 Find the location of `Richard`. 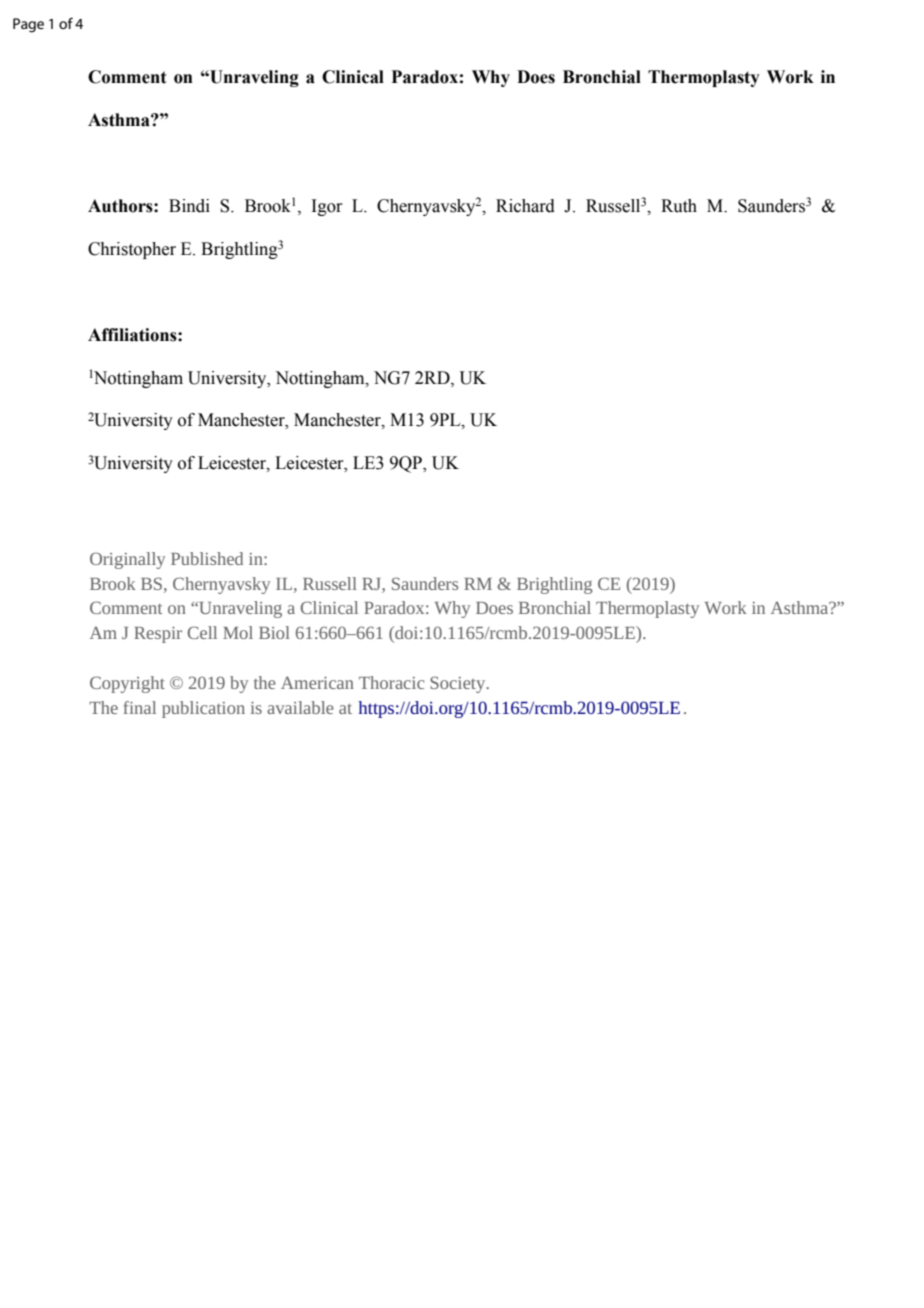

Richard is located at coordinates (525, 206).
